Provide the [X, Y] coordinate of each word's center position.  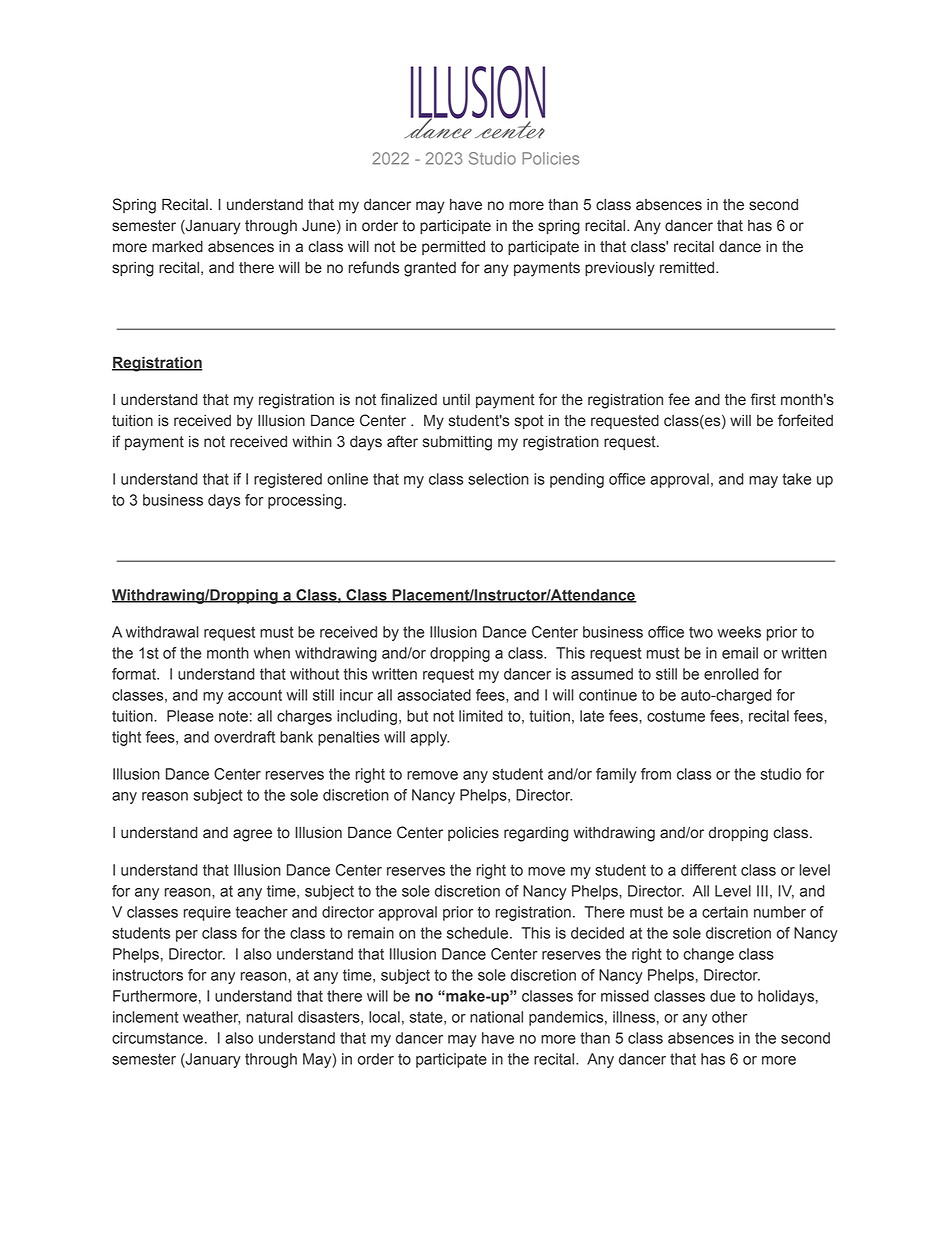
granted [430, 269]
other [729, 1017]
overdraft [244, 737]
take [796, 479]
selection [498, 479]
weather [211, 1018]
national [496, 1017]
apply [429, 738]
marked [177, 247]
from [656, 774]
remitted [688, 268]
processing [305, 501]
